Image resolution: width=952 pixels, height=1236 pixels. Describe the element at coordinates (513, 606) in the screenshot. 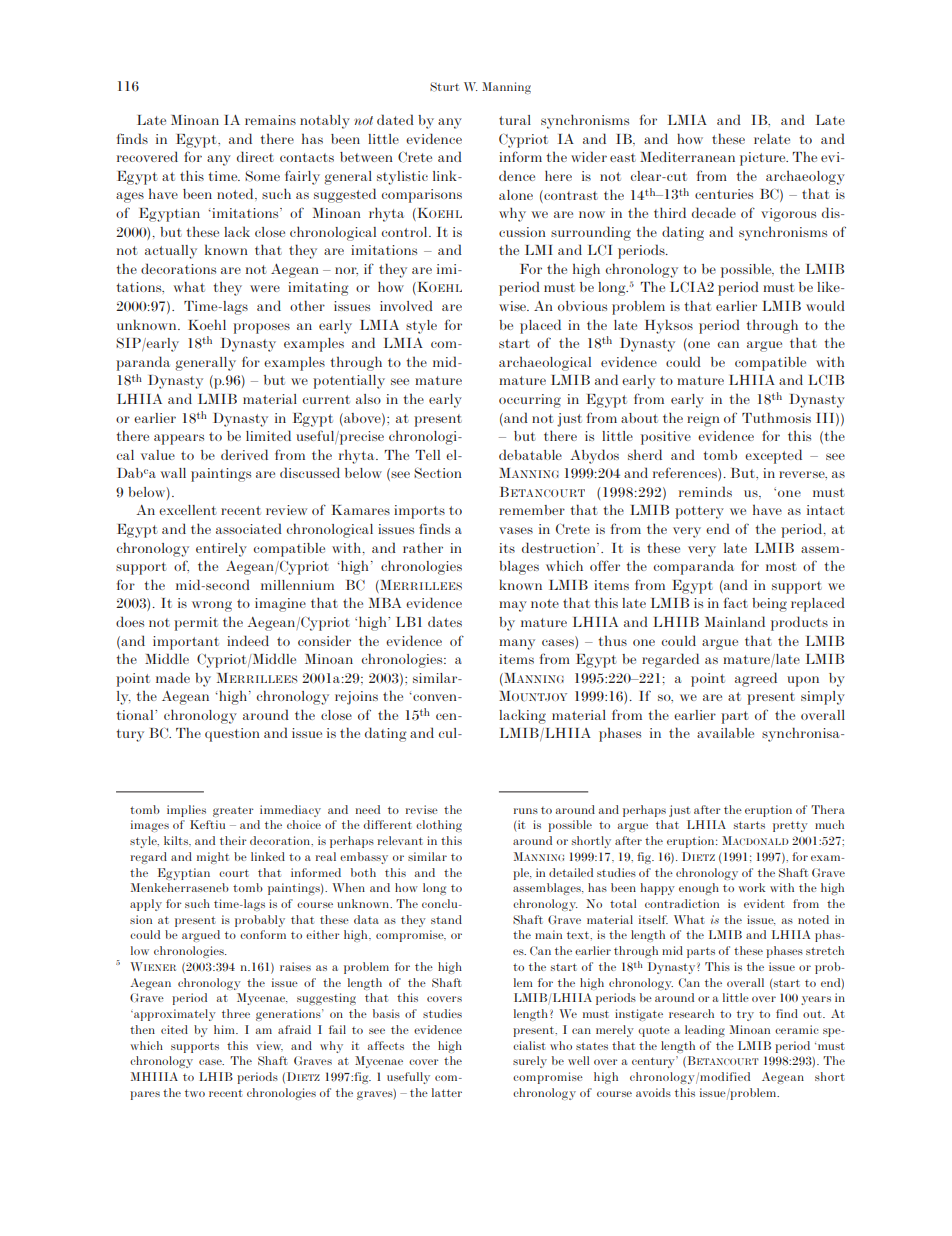

I see `may` at that location.
